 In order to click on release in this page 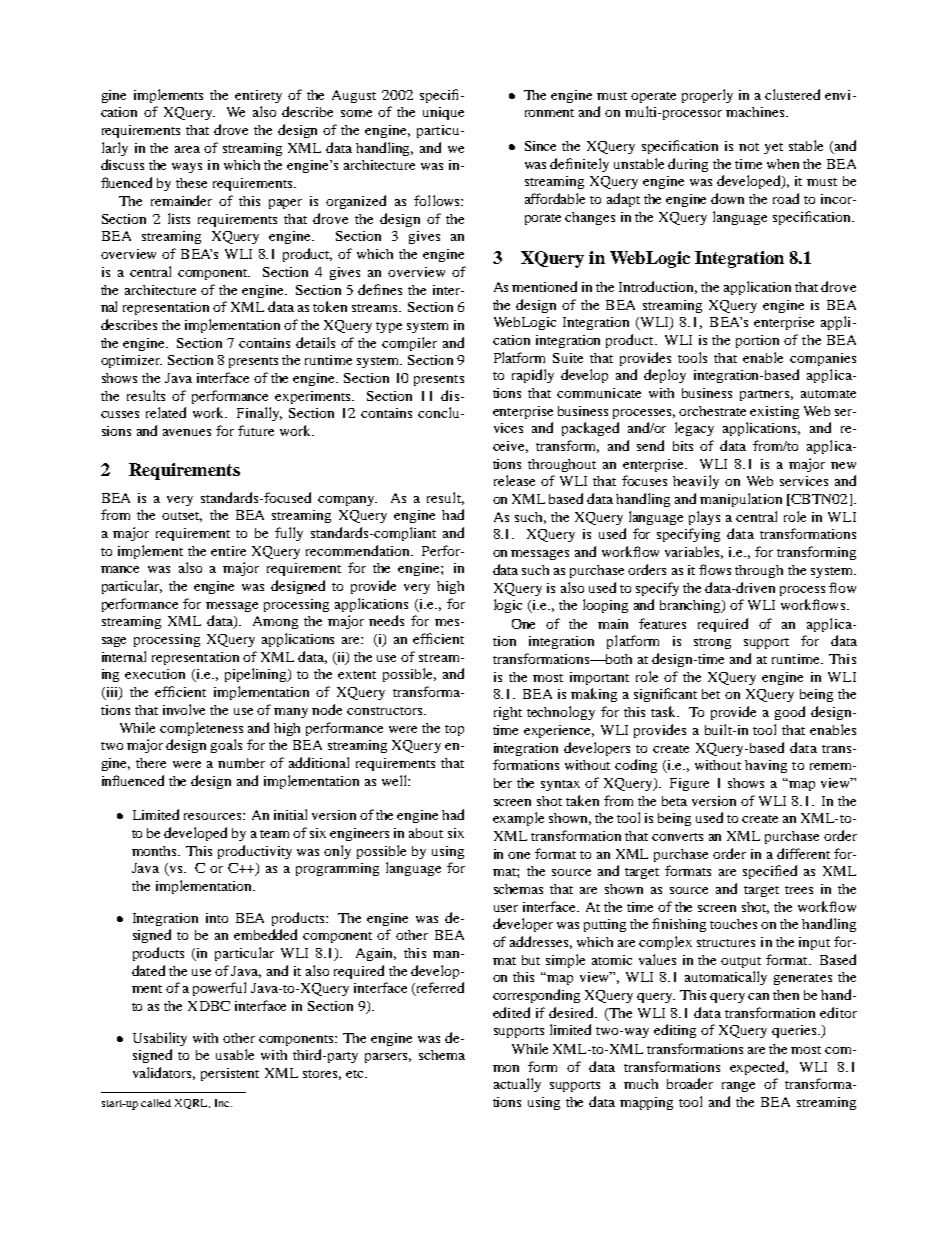, I will do `click(514, 480)`.
